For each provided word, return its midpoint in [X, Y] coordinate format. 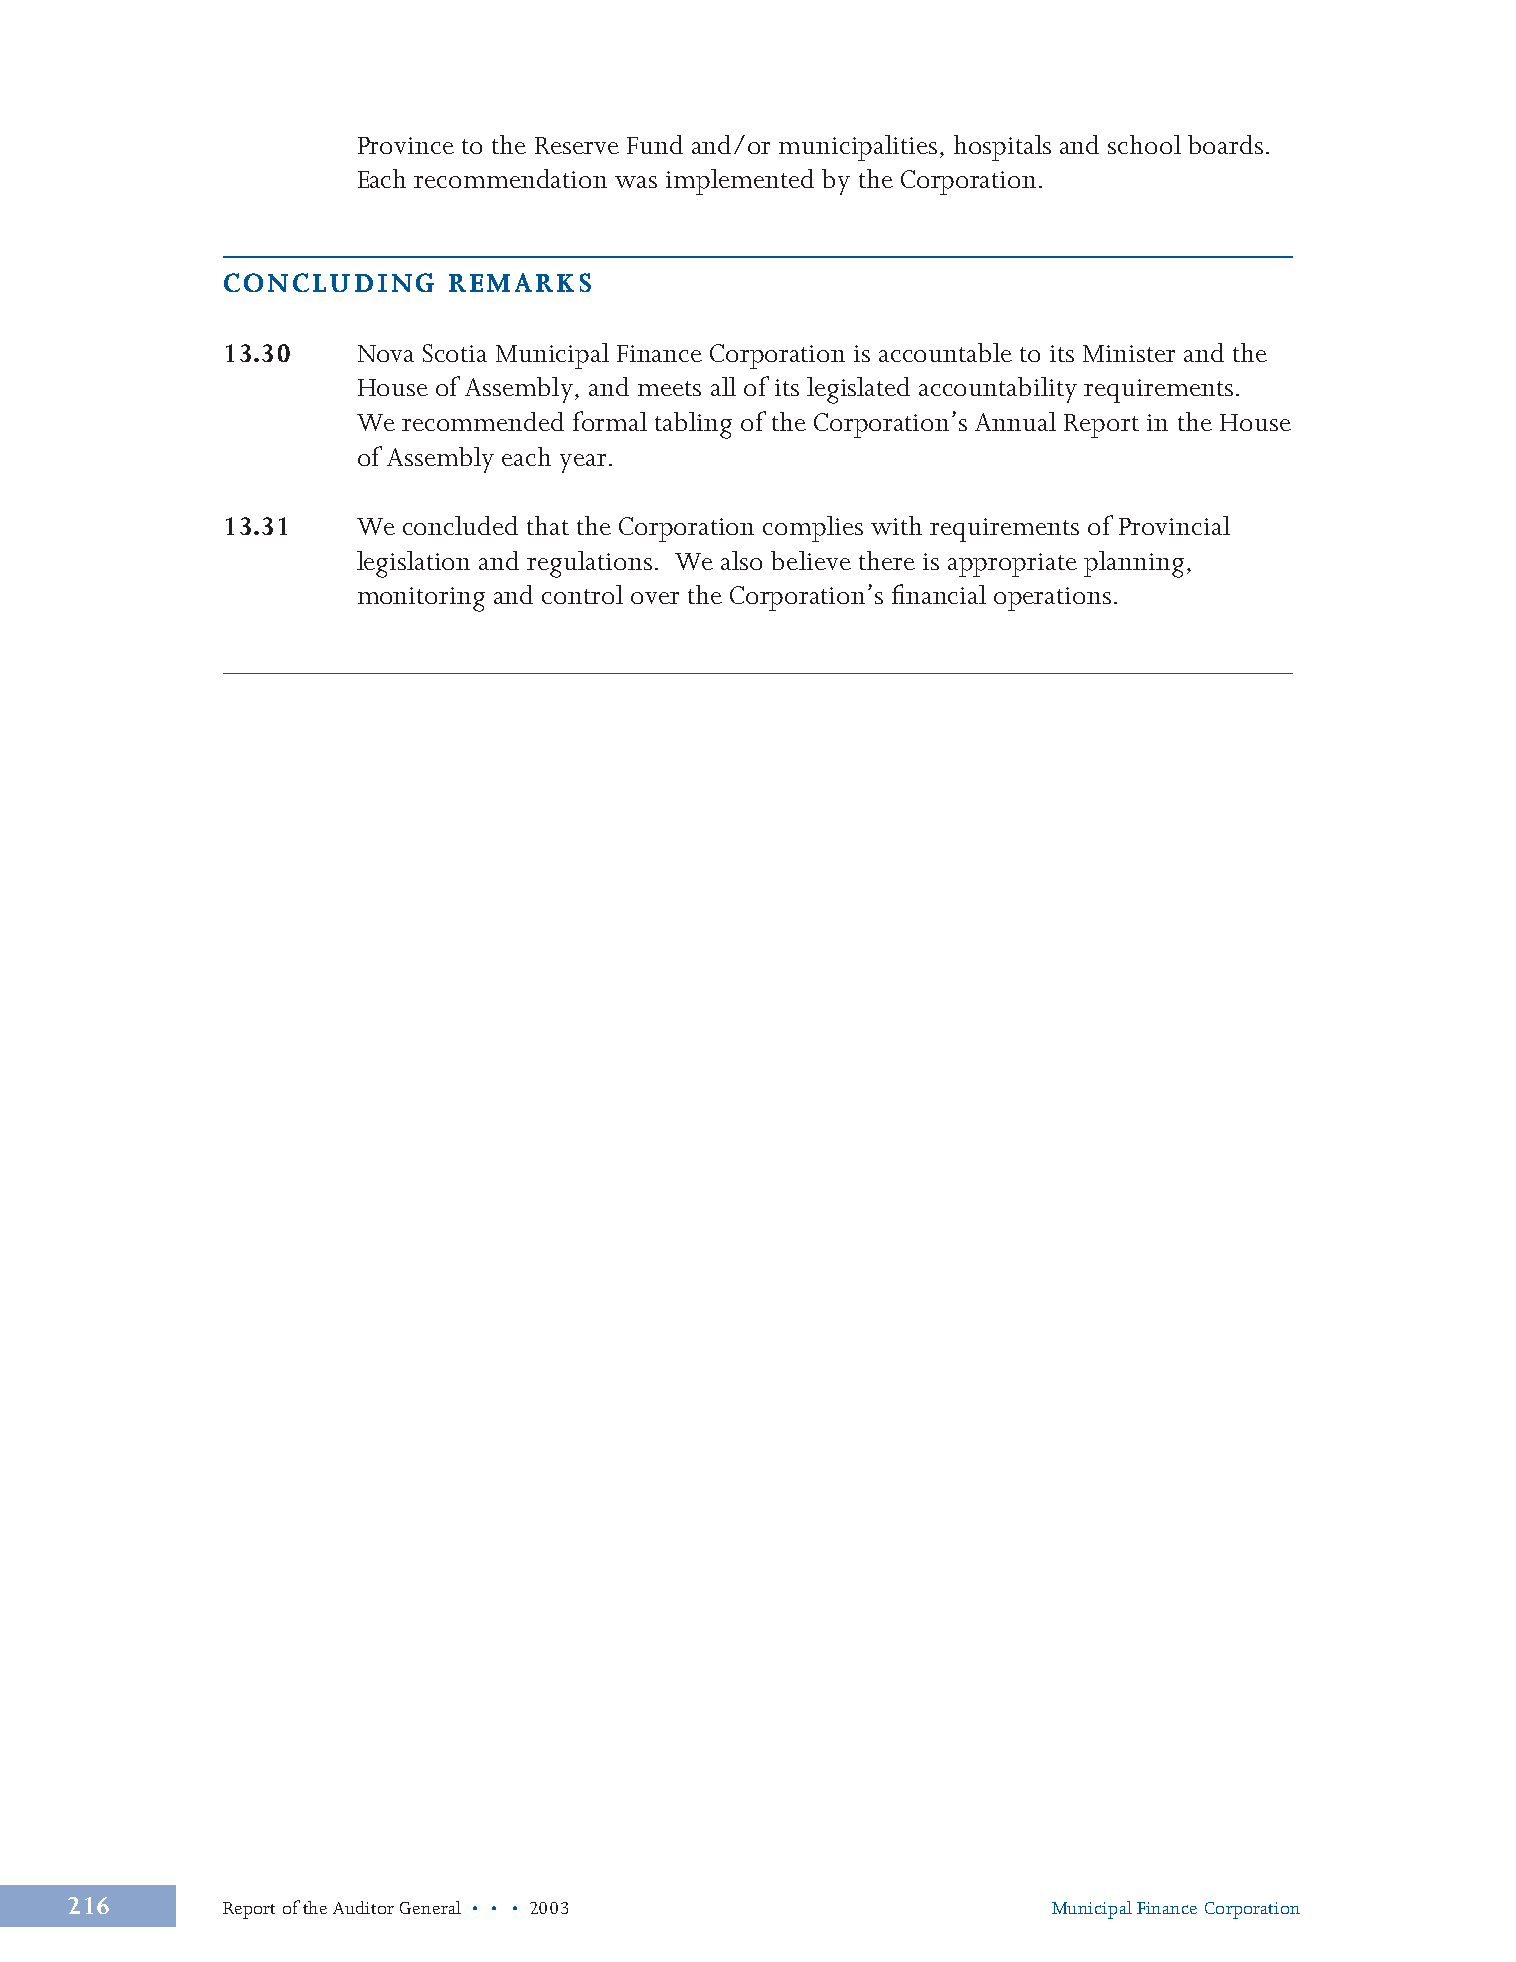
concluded [460, 525]
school [1144, 144]
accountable [945, 352]
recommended [483, 421]
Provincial [1174, 525]
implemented [740, 182]
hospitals [1002, 148]
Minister [1129, 353]
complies [813, 529]
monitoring [421, 599]
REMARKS [520, 282]
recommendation [510, 178]
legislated [858, 390]
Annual [1015, 421]
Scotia [455, 353]
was [636, 182]
